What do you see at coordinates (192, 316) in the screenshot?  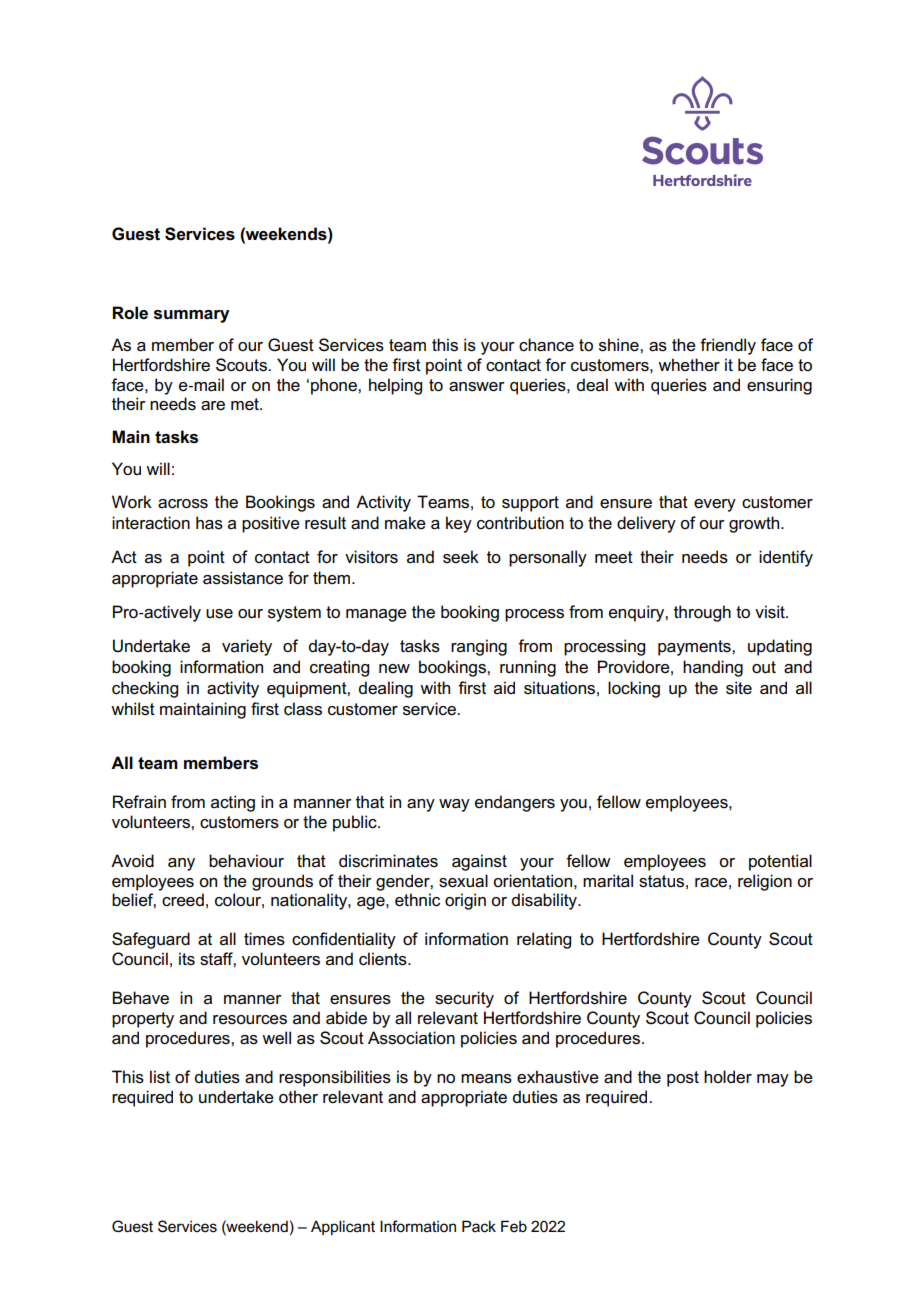 I see `summary` at bounding box center [192, 316].
